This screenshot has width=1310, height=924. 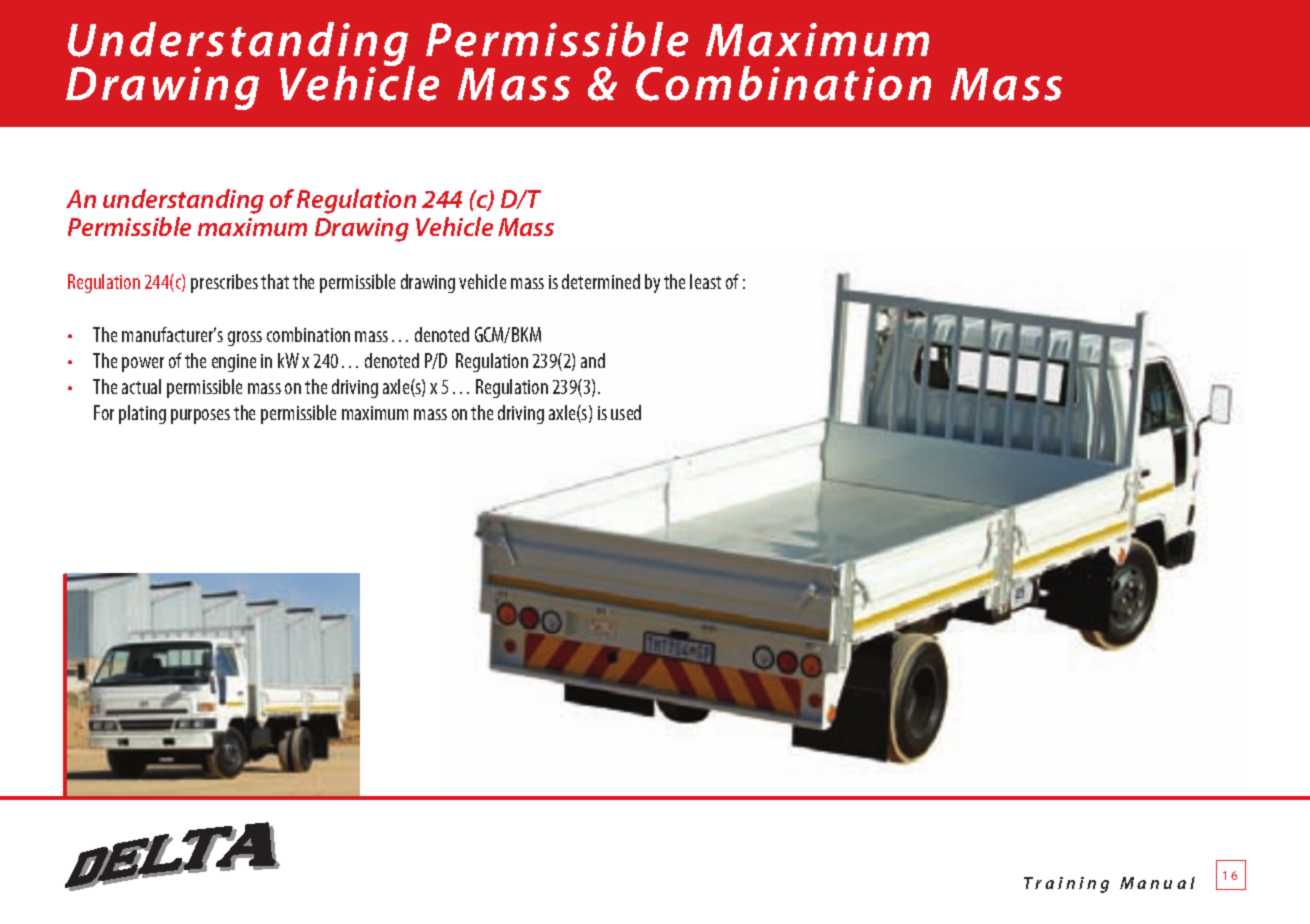 I want to click on determined, so click(x=601, y=281).
